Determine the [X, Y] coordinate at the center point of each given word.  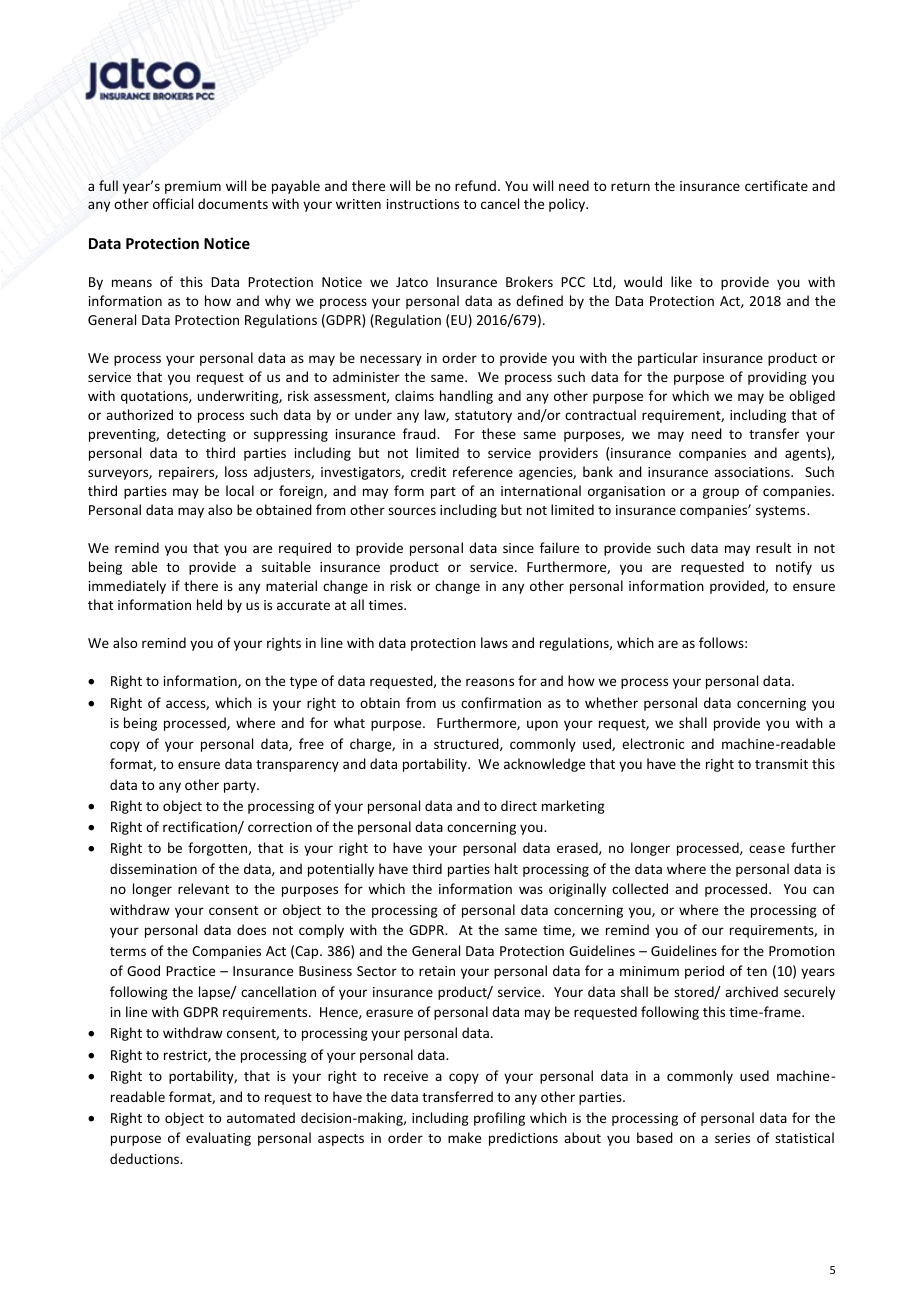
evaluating [218, 1139]
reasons [490, 682]
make [464, 1137]
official [173, 203]
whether [611, 702]
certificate [776, 185]
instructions [423, 204]
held [209, 604]
